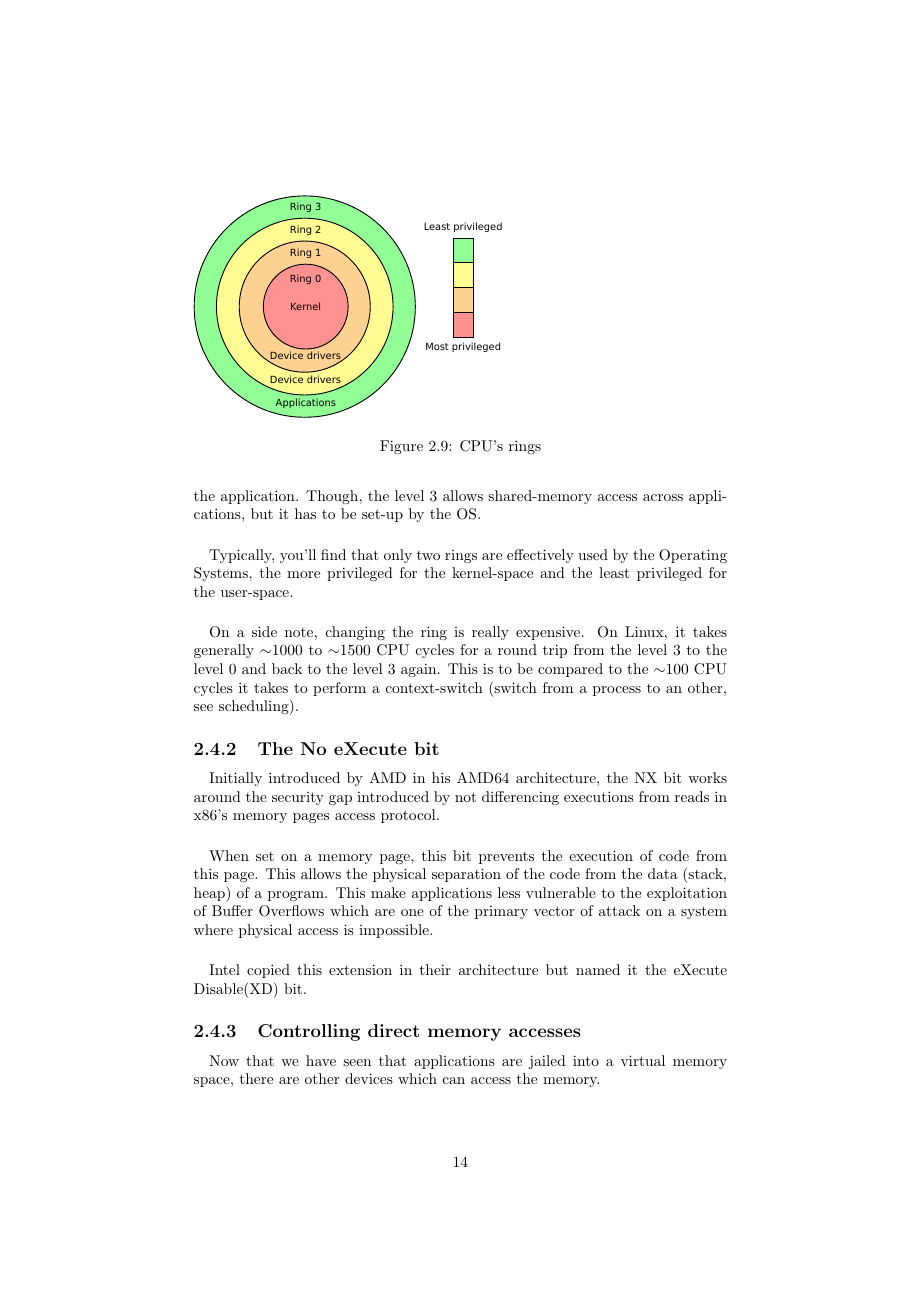  Describe the element at coordinates (437, 346) in the page. I see `Most` at that location.
